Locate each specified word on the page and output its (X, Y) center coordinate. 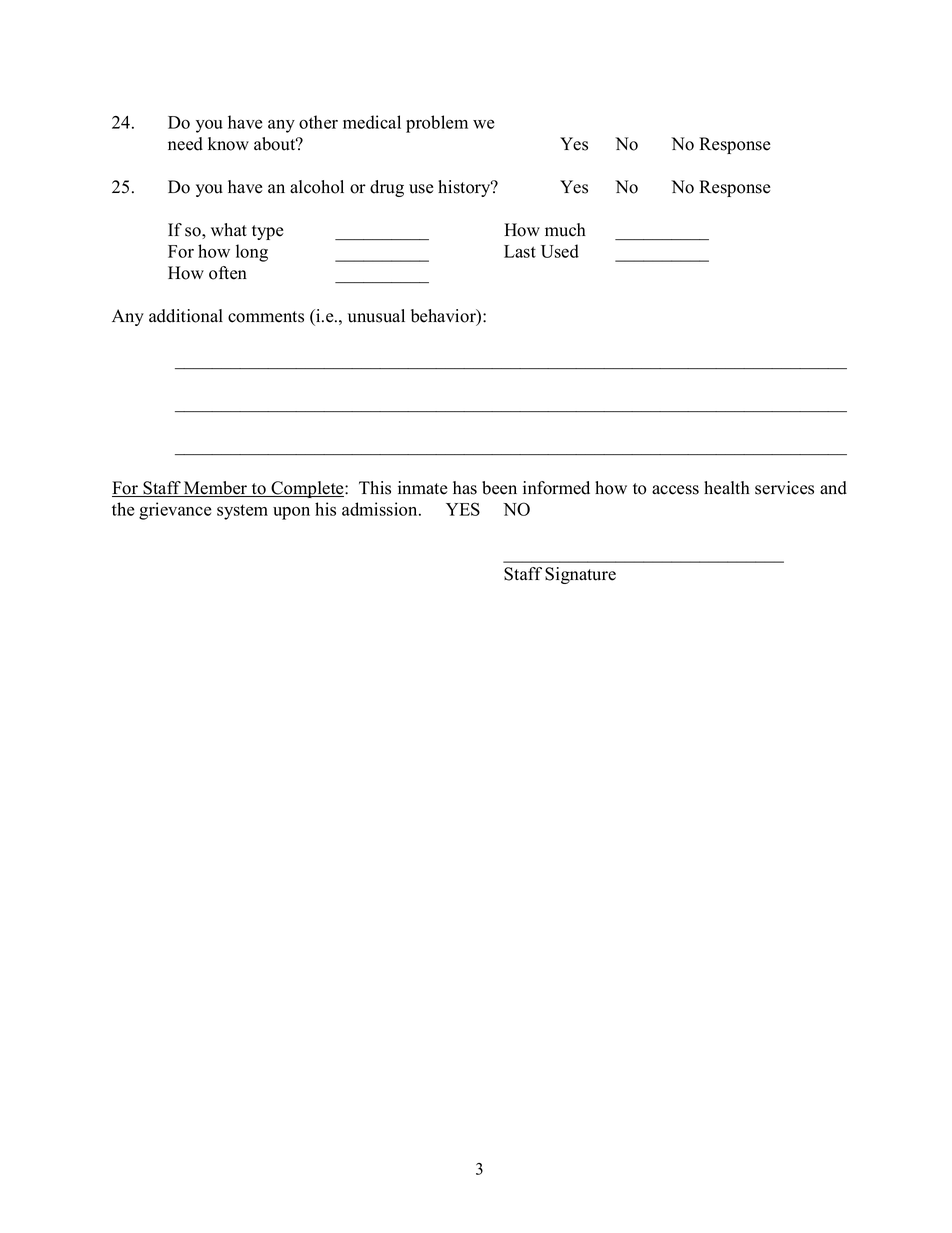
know (228, 144)
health (727, 488)
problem (437, 124)
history (465, 188)
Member (216, 489)
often (228, 273)
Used (560, 251)
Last (520, 251)
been (499, 488)
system (242, 512)
